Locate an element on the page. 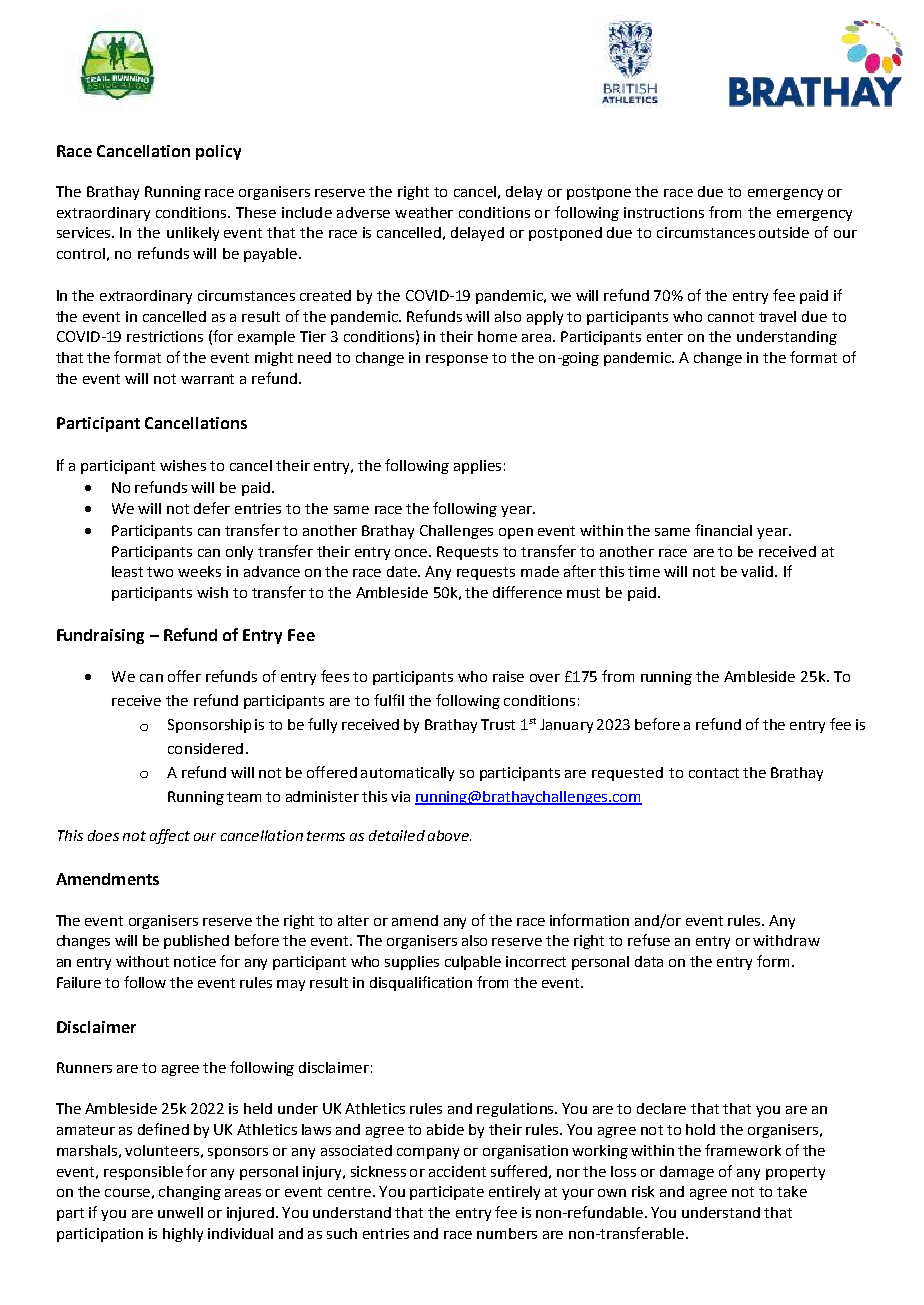  instructions is located at coordinates (664, 212).
